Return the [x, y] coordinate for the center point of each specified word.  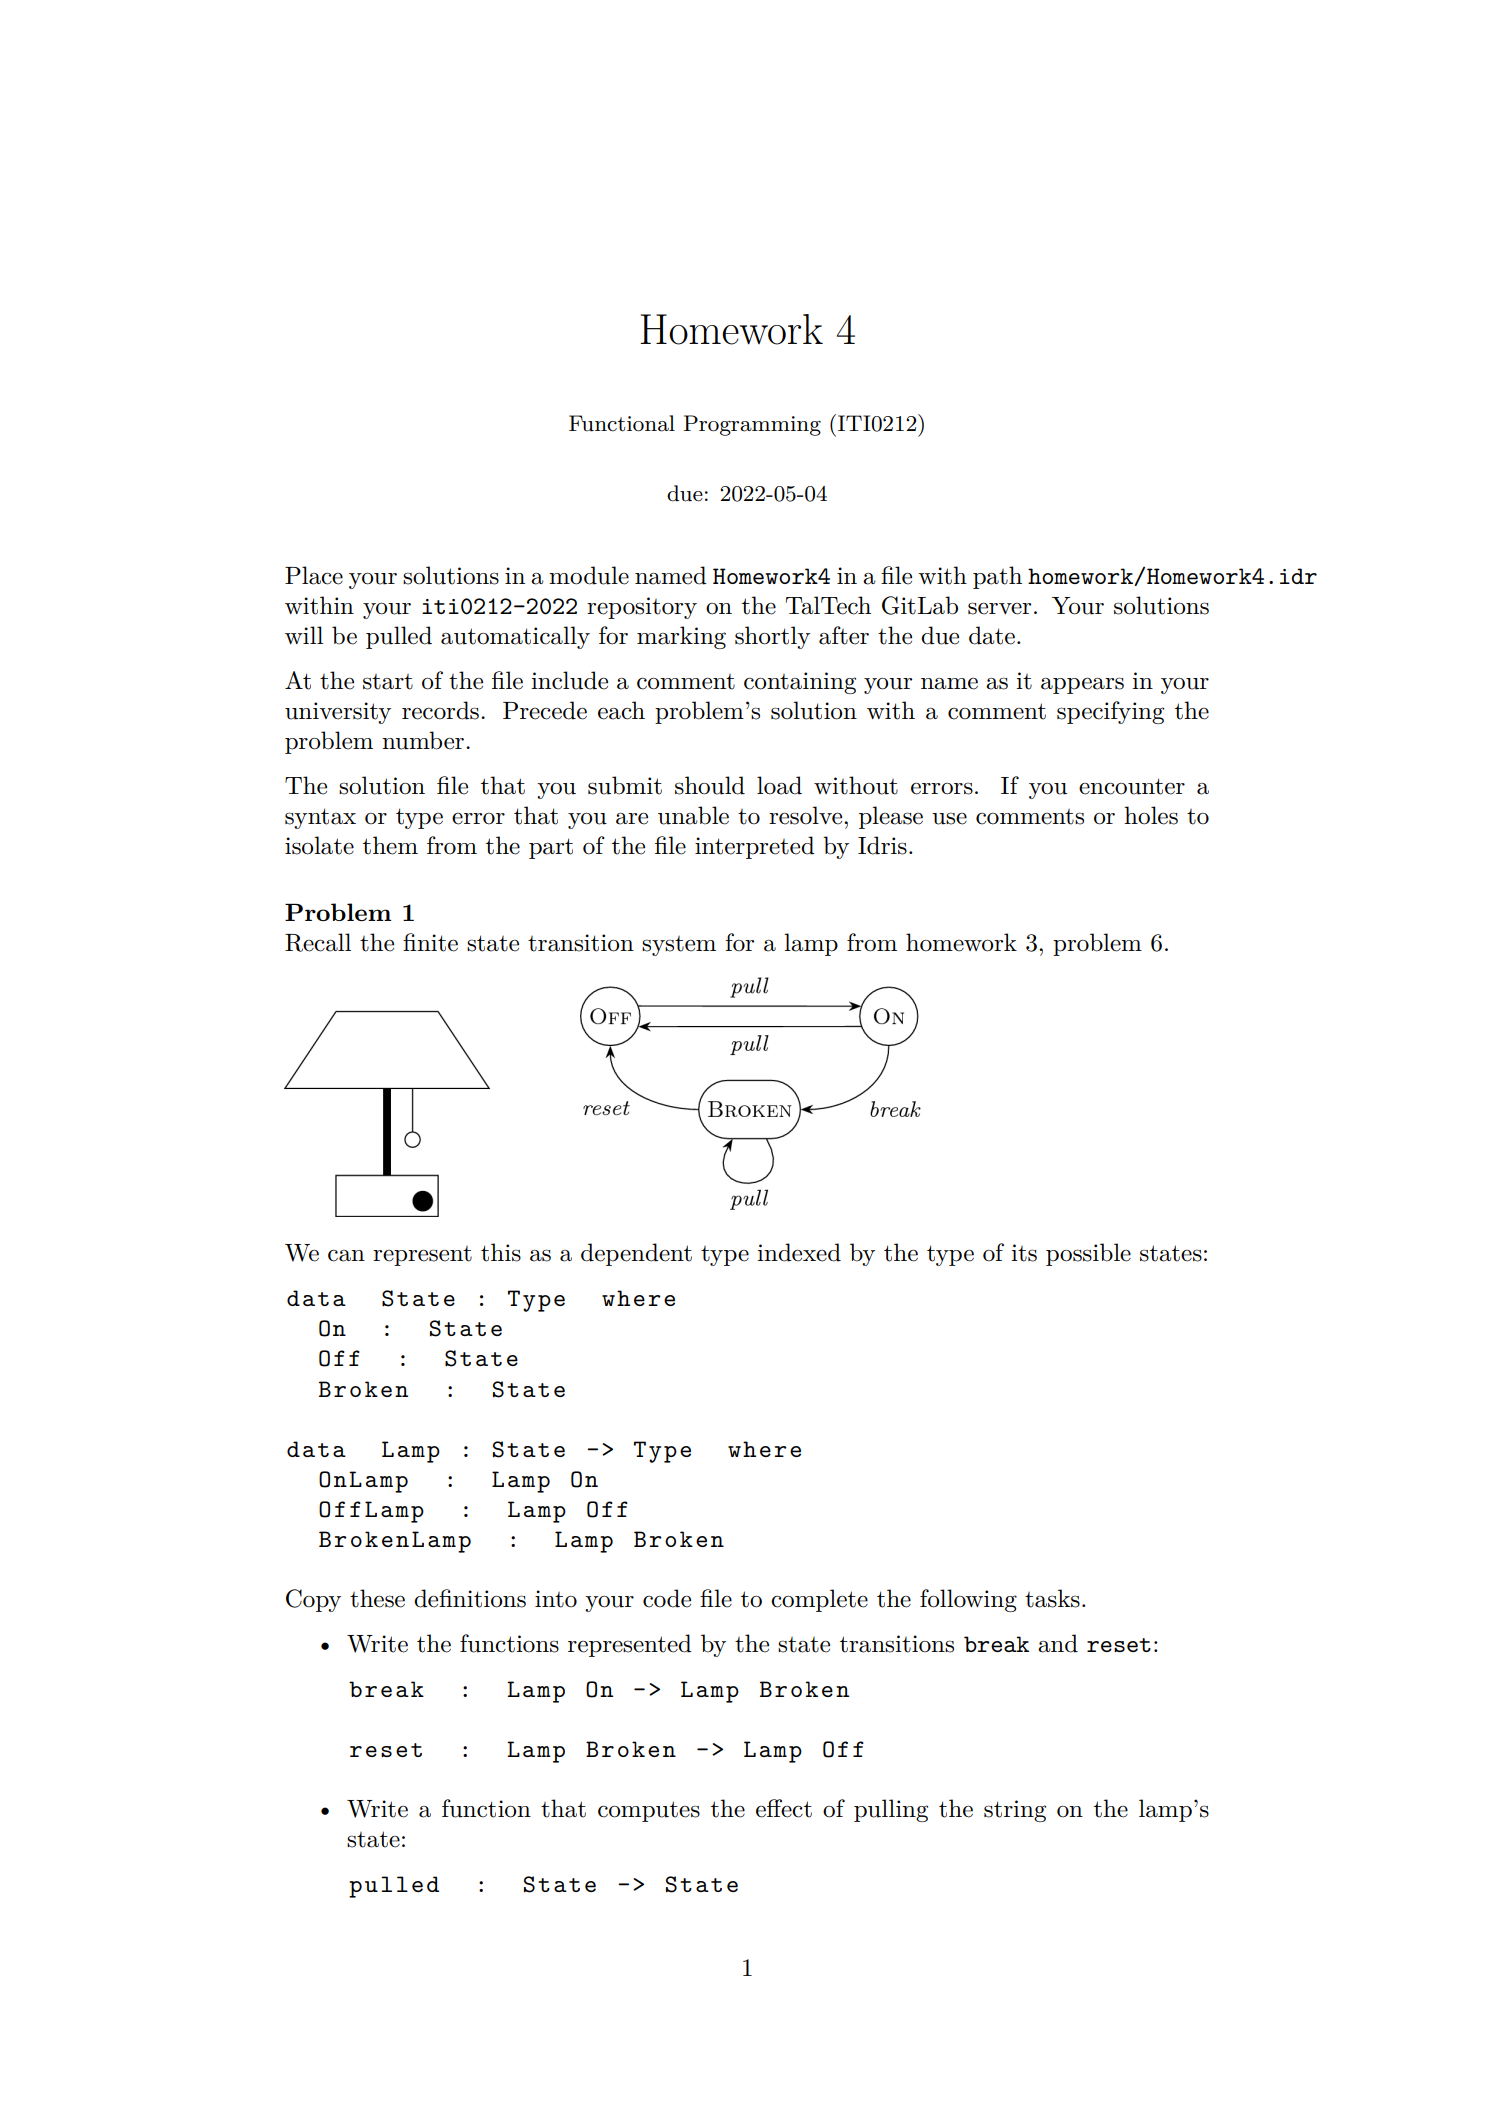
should [710, 785]
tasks [1052, 1598]
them [390, 845]
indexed [799, 1252]
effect [784, 1808]
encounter [1132, 786]
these [377, 1598]
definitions [470, 1598]
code [667, 1598]
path [997, 577]
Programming [752, 425]
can [346, 1256]
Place [314, 575]
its [1024, 1253]
